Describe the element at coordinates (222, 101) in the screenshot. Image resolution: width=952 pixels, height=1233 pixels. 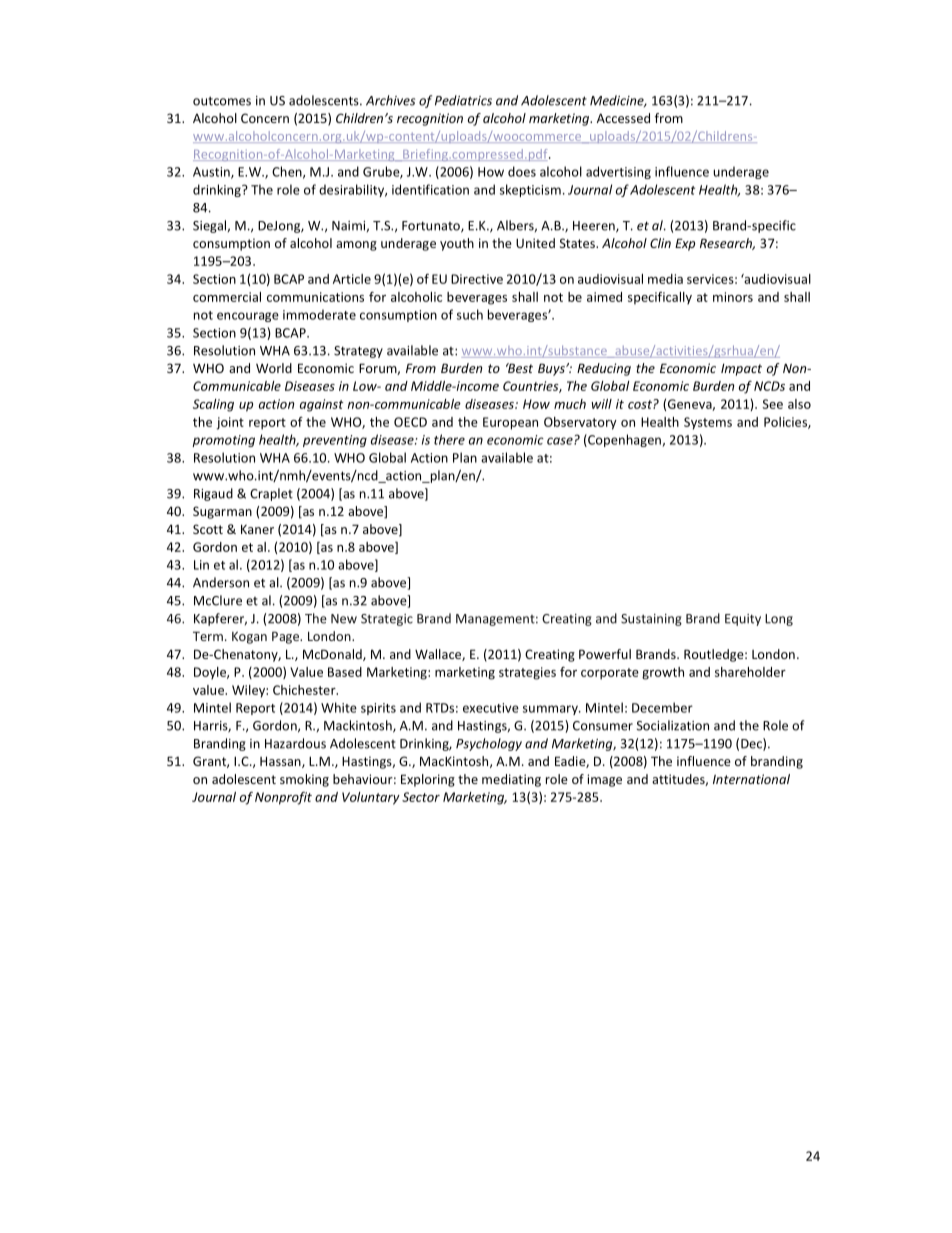
I see `outcomes` at that location.
